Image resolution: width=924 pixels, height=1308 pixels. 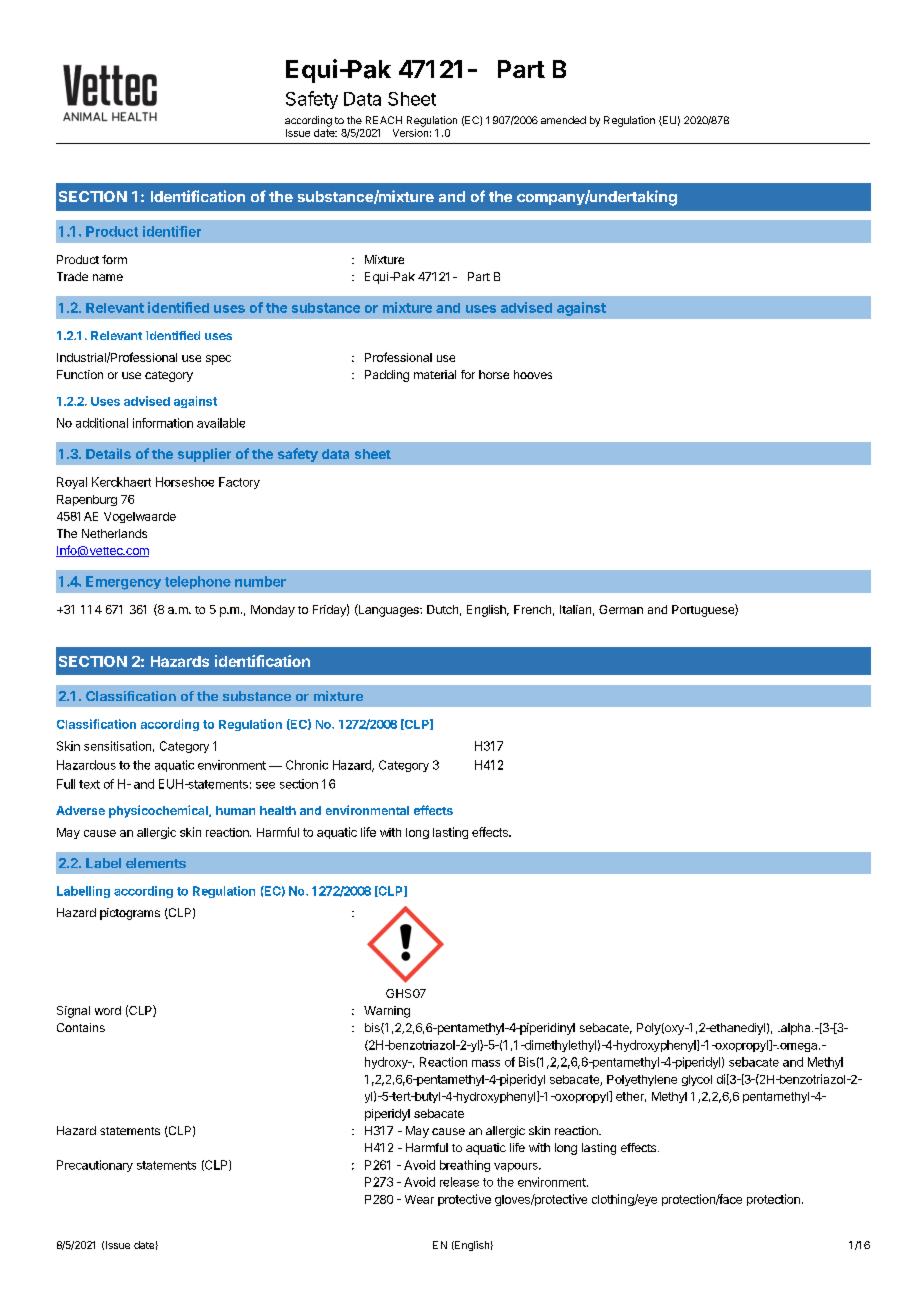 What do you see at coordinates (384, 120) in the document?
I see `REACH` at bounding box center [384, 120].
